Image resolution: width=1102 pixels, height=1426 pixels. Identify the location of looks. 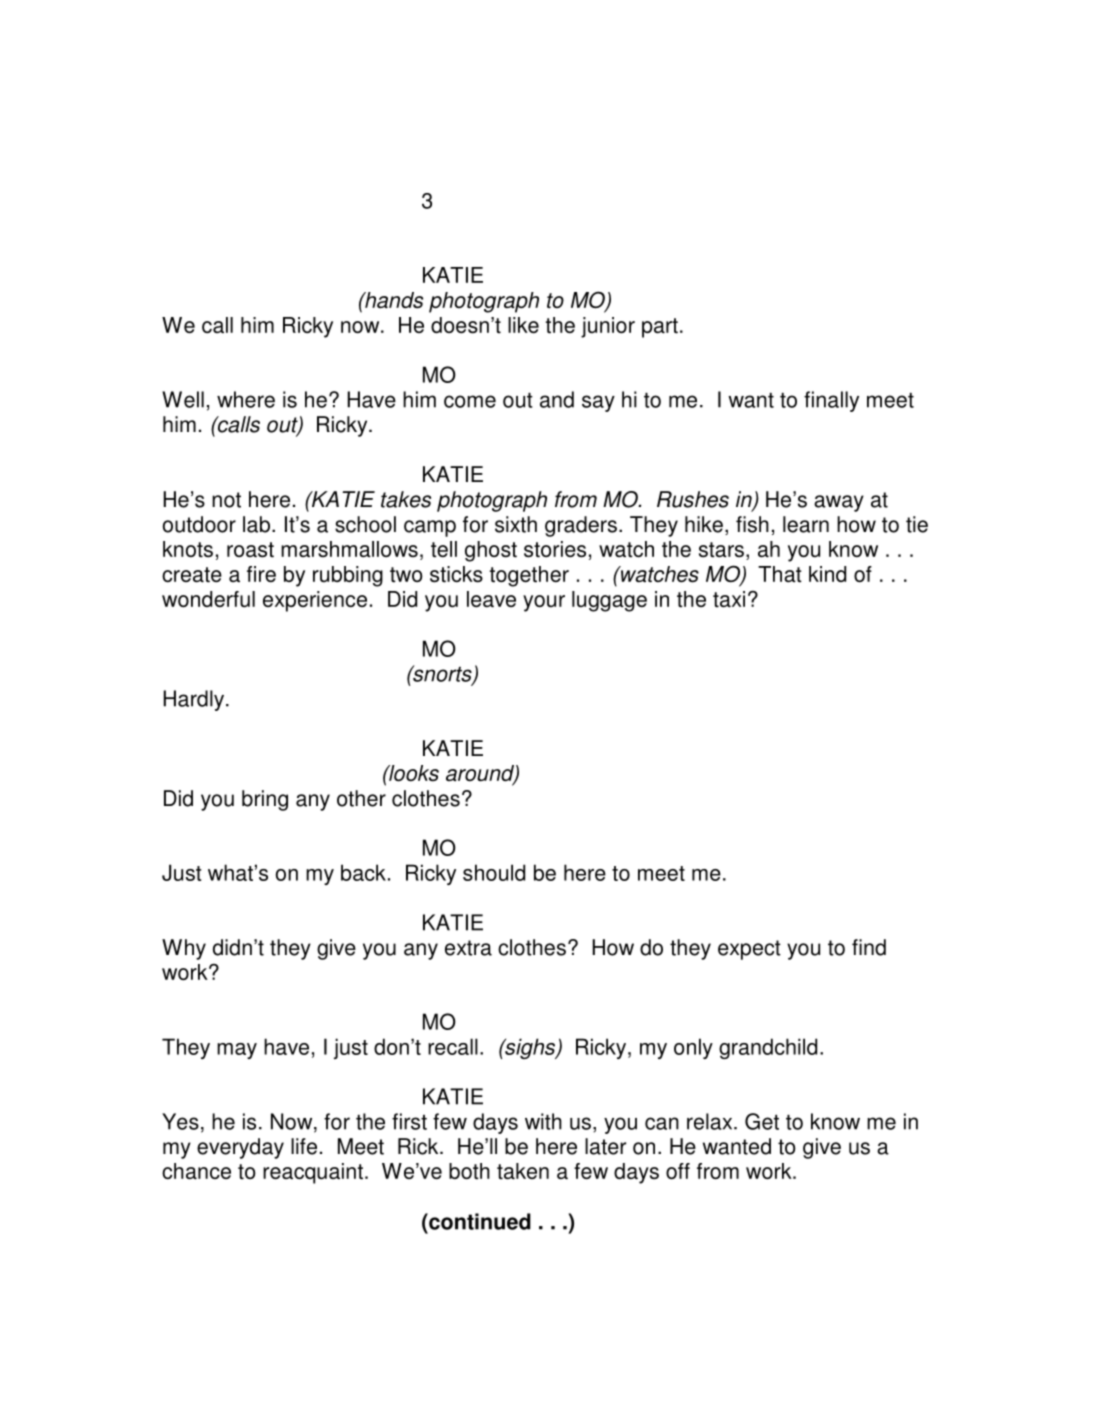
(413, 773).
